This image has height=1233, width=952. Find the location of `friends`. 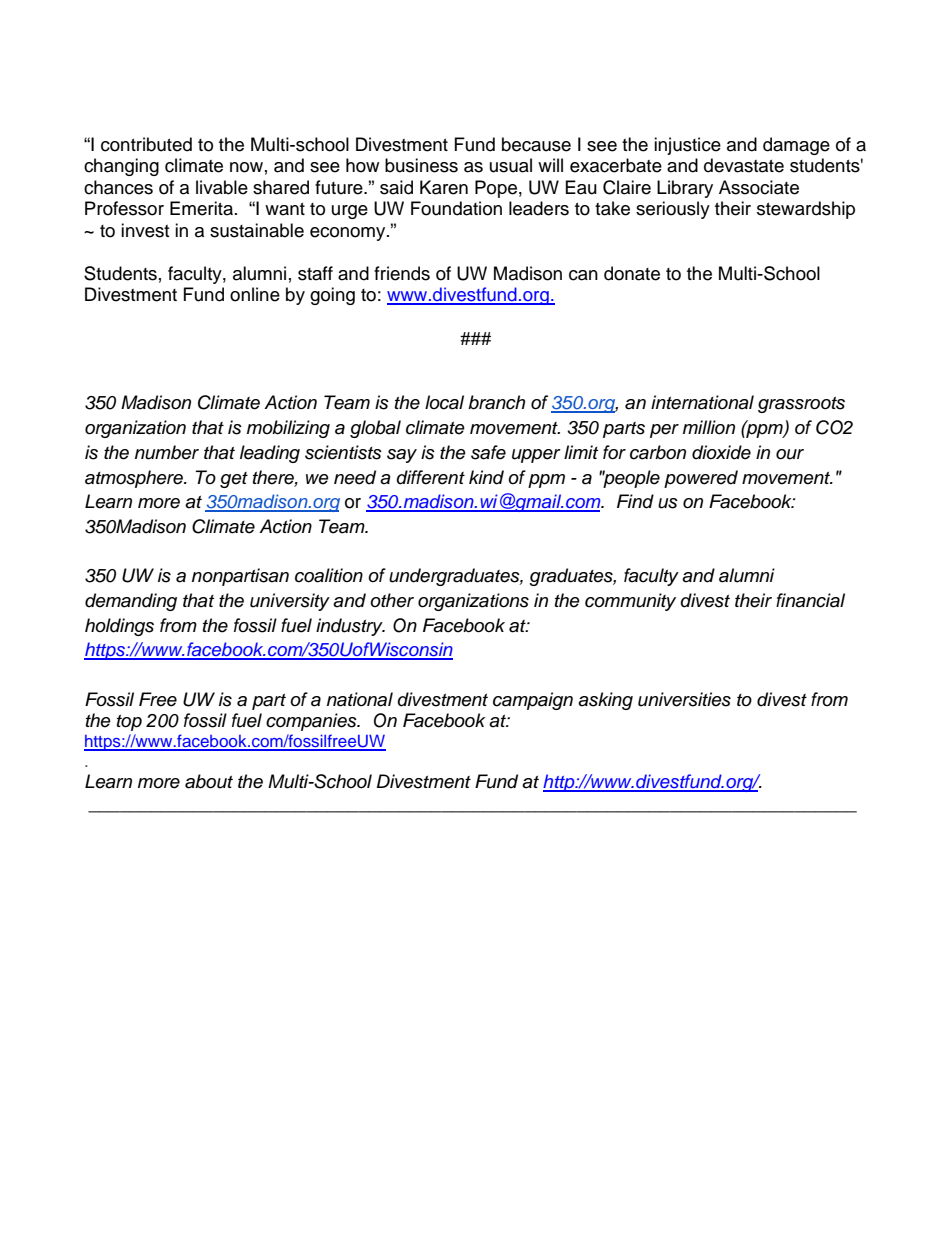

friends is located at coordinates (402, 273).
